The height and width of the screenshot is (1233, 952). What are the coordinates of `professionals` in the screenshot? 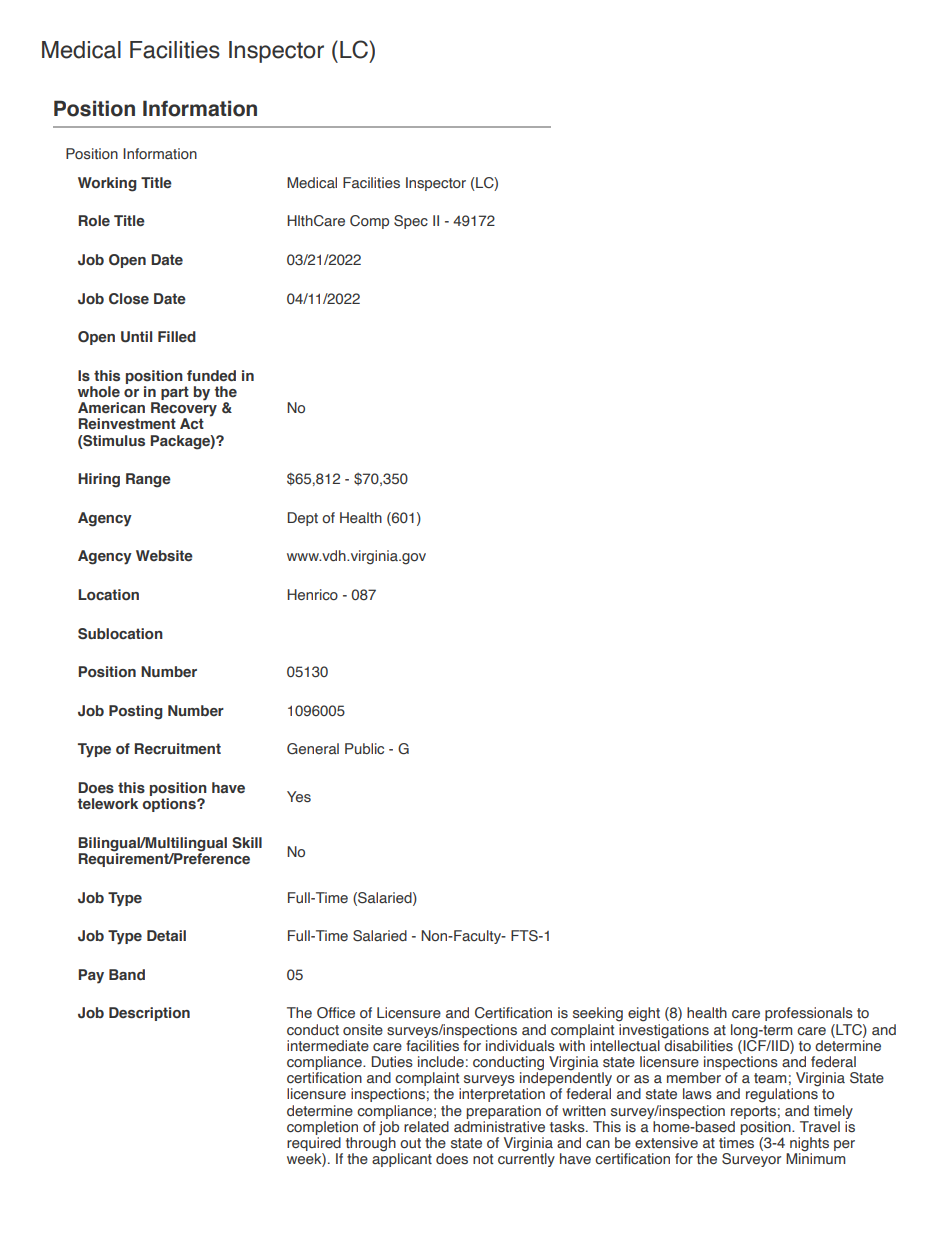 It's located at (809, 1014).
